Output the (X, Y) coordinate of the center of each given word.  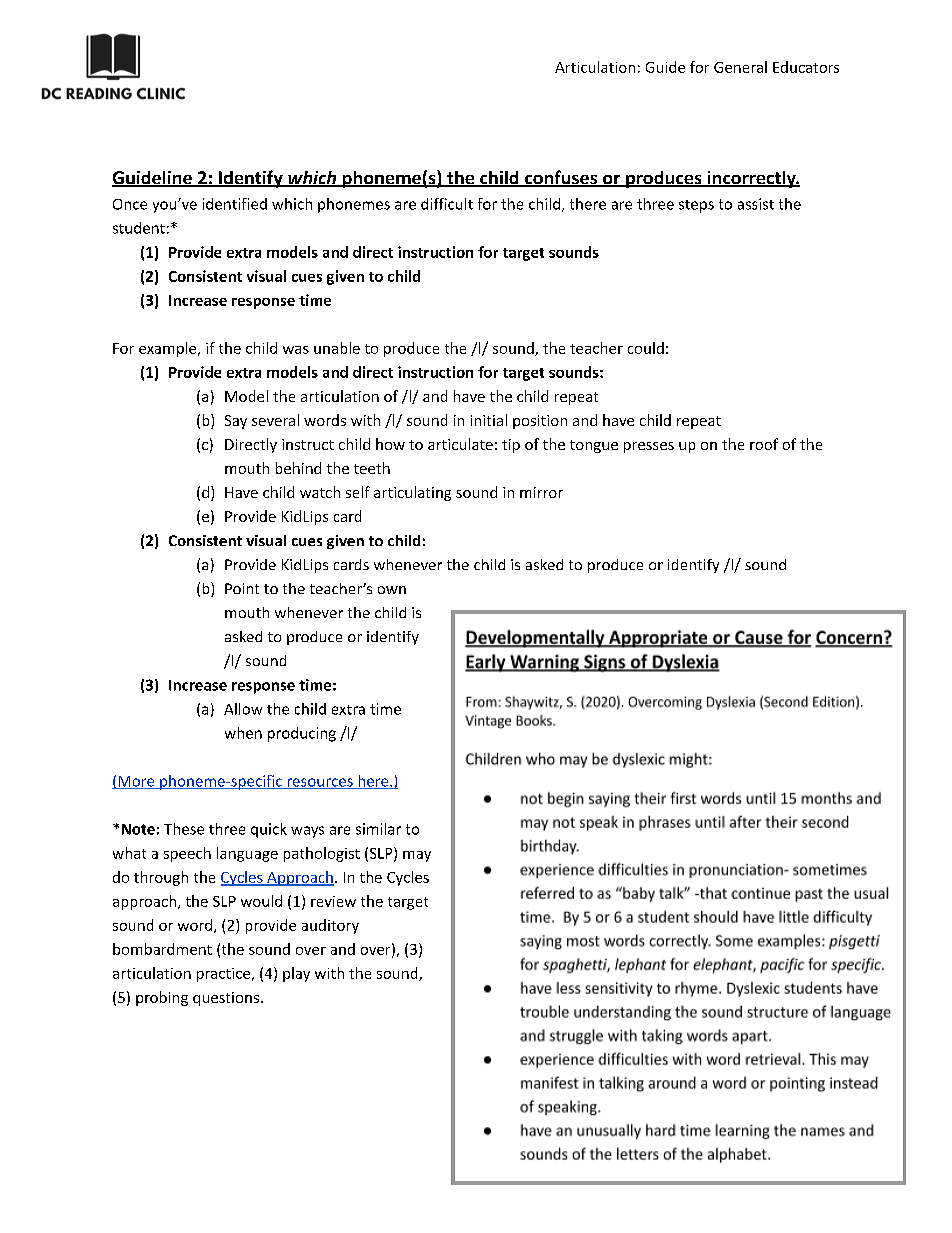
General (740, 67)
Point (242, 588)
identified (235, 204)
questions (226, 999)
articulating (412, 493)
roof (764, 444)
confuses (561, 178)
